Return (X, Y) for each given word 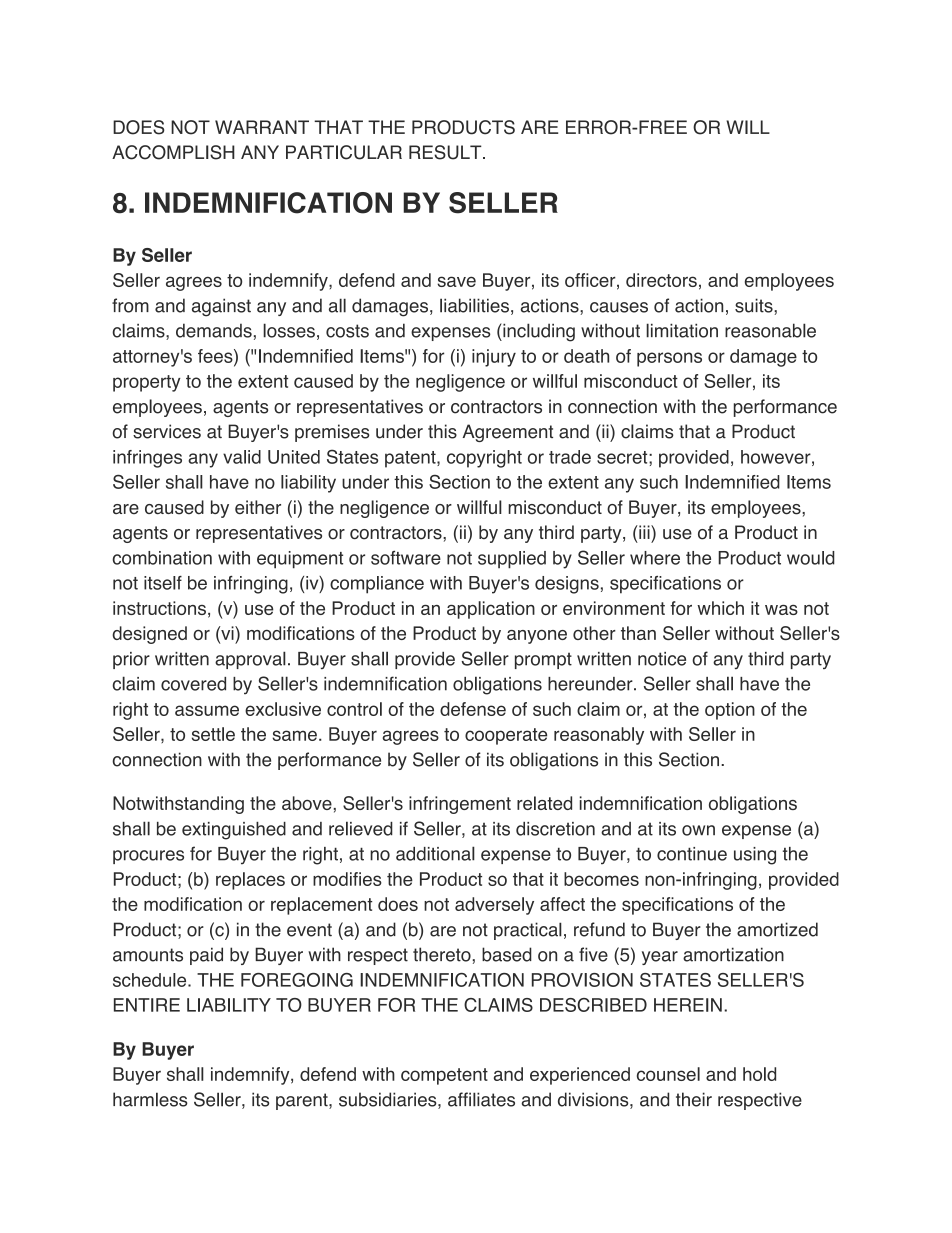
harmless (150, 1099)
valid (242, 457)
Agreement (508, 433)
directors (661, 280)
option (730, 711)
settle (213, 734)
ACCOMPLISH (173, 152)
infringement (460, 805)
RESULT (446, 152)
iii (644, 532)
